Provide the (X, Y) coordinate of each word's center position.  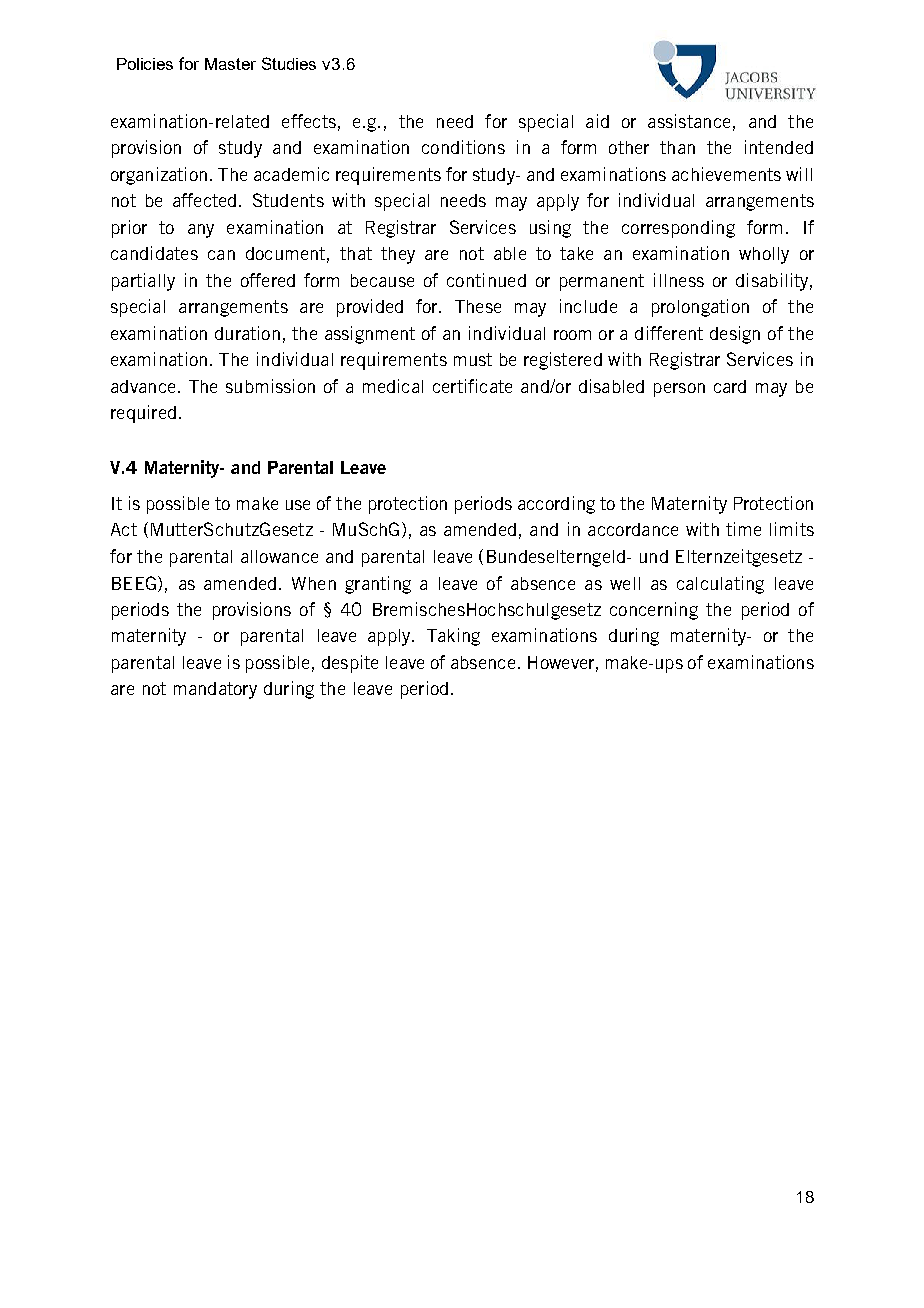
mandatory (215, 690)
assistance (689, 121)
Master (230, 64)
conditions (463, 147)
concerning (654, 611)
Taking (453, 637)
